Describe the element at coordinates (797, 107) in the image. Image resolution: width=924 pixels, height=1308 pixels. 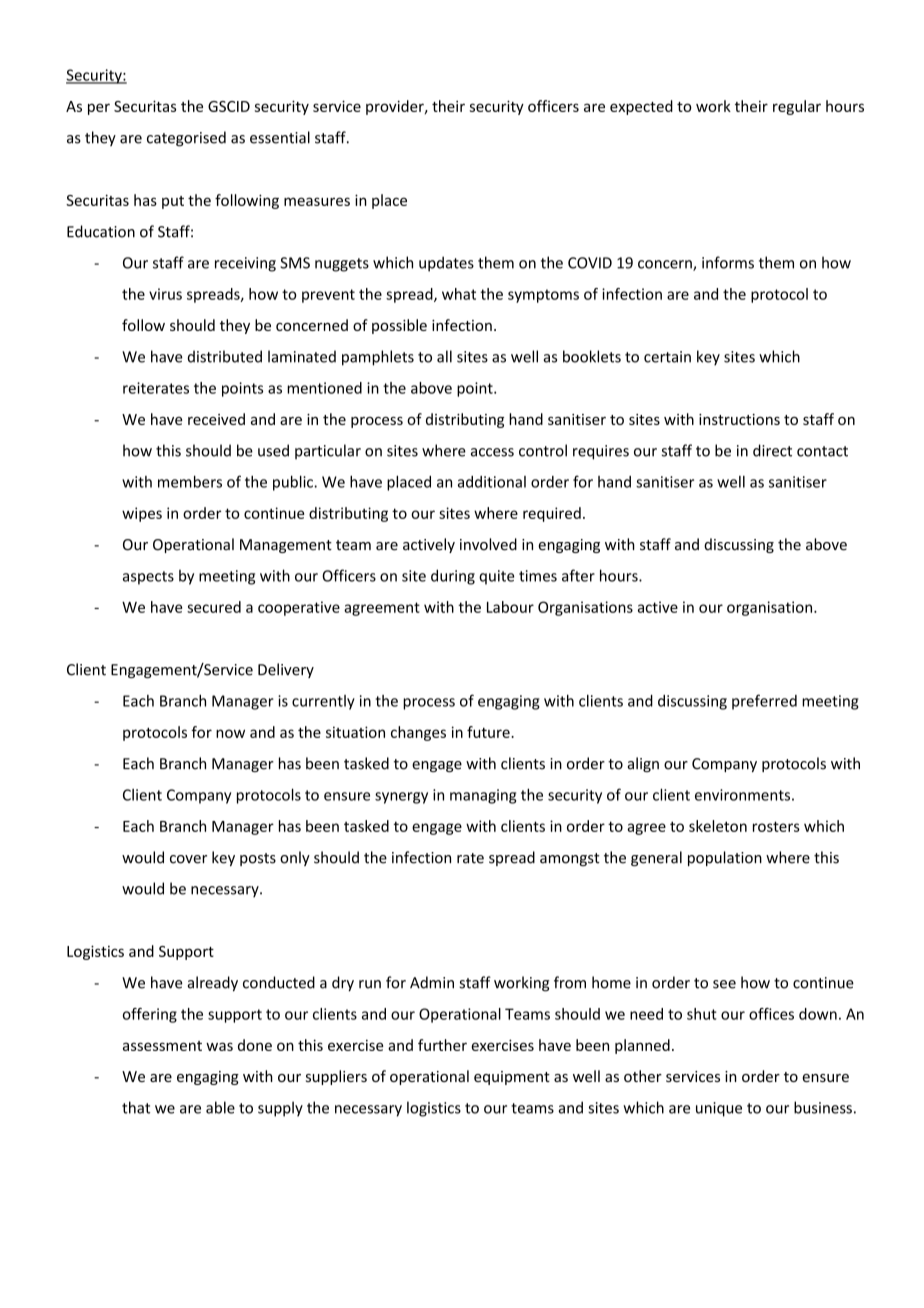
I see `regular` at that location.
